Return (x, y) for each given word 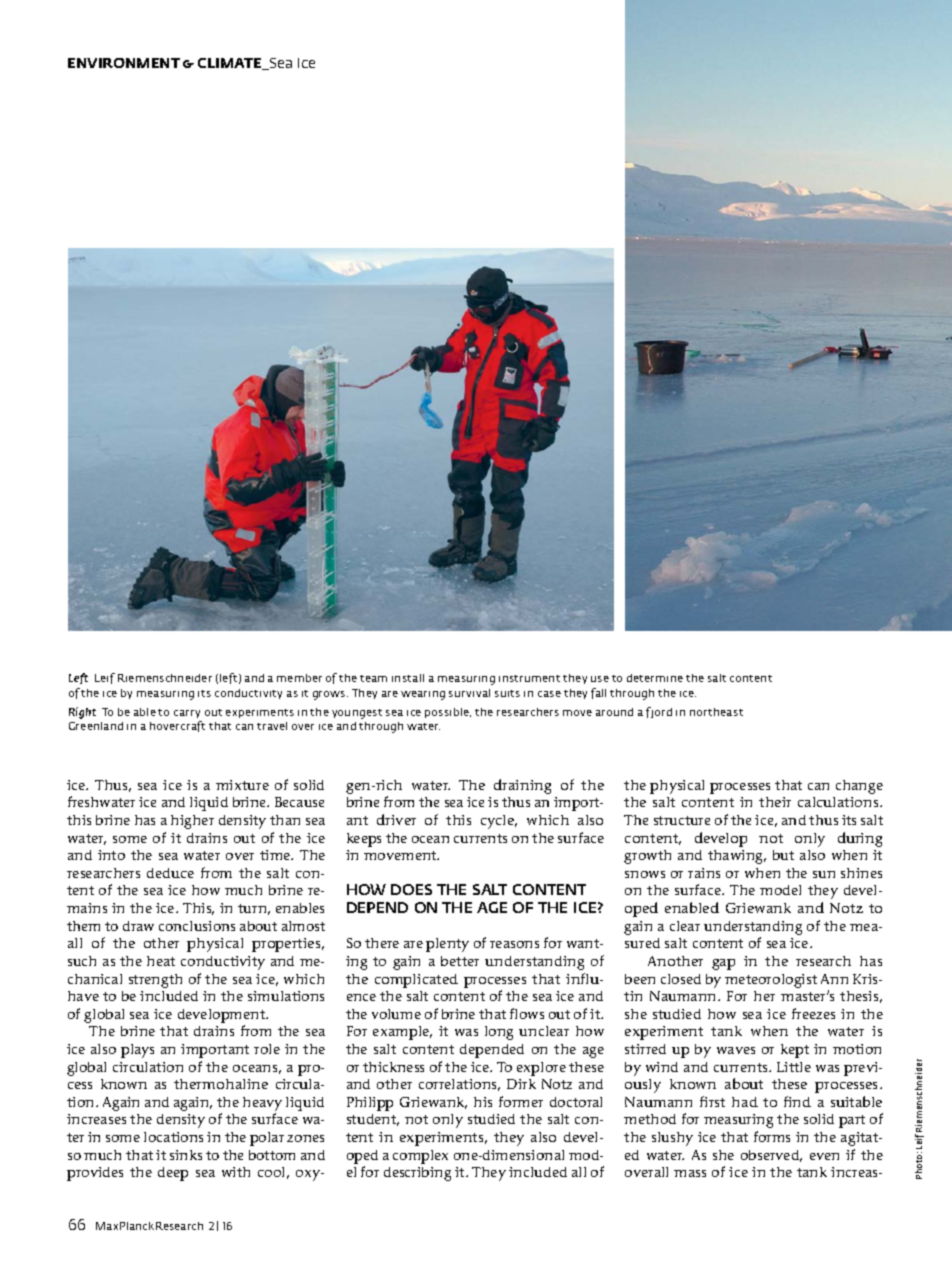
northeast (716, 712)
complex (420, 1157)
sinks (186, 1155)
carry (187, 714)
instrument (529, 678)
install (408, 678)
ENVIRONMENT (124, 63)
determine (655, 678)
